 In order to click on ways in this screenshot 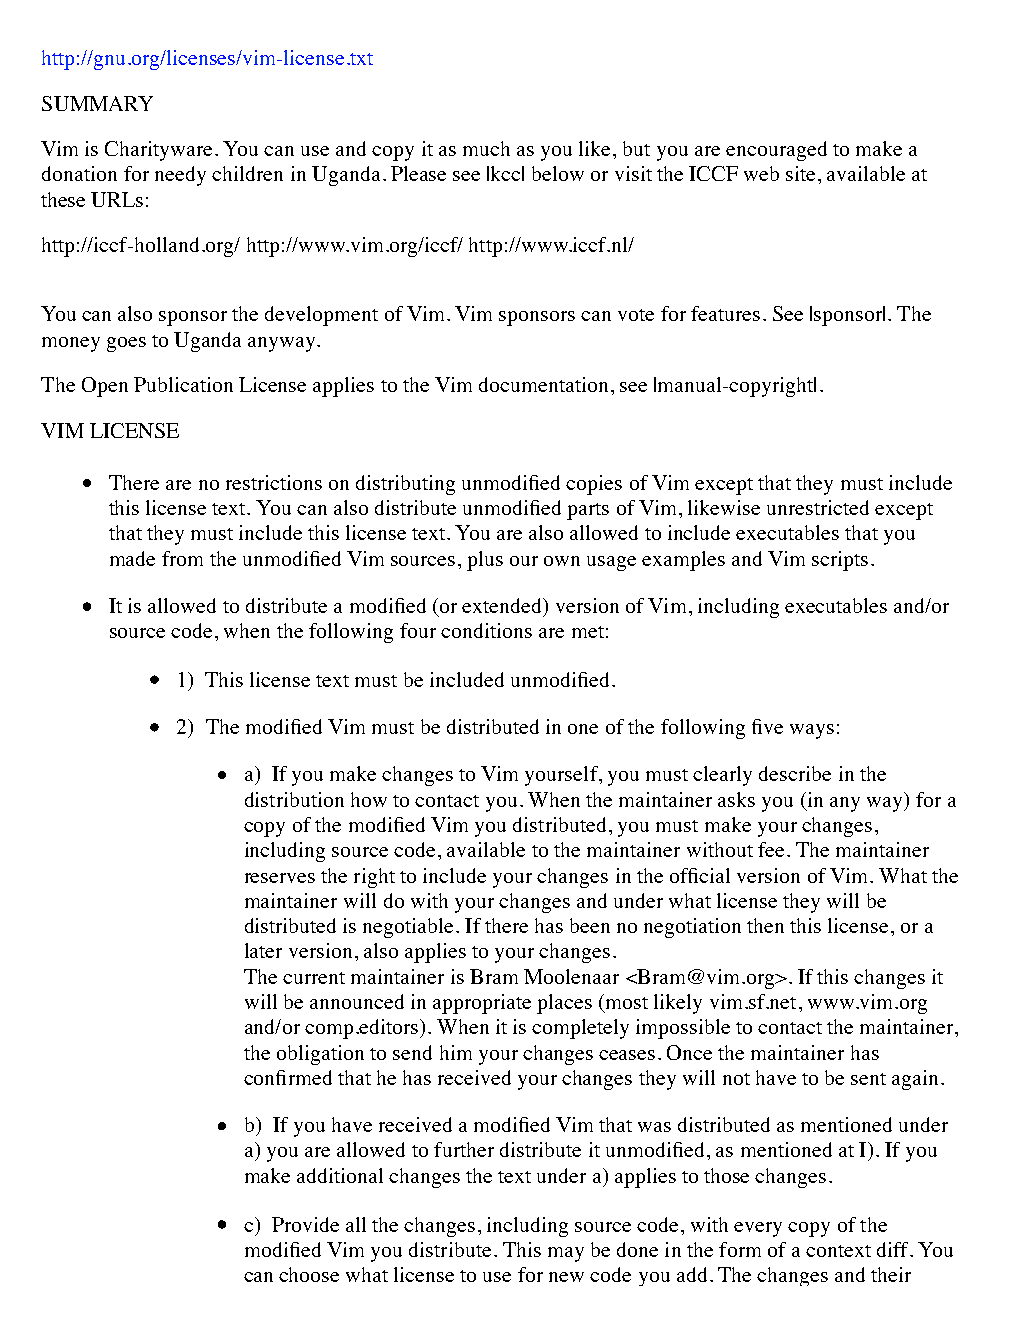, I will do `click(812, 731)`.
